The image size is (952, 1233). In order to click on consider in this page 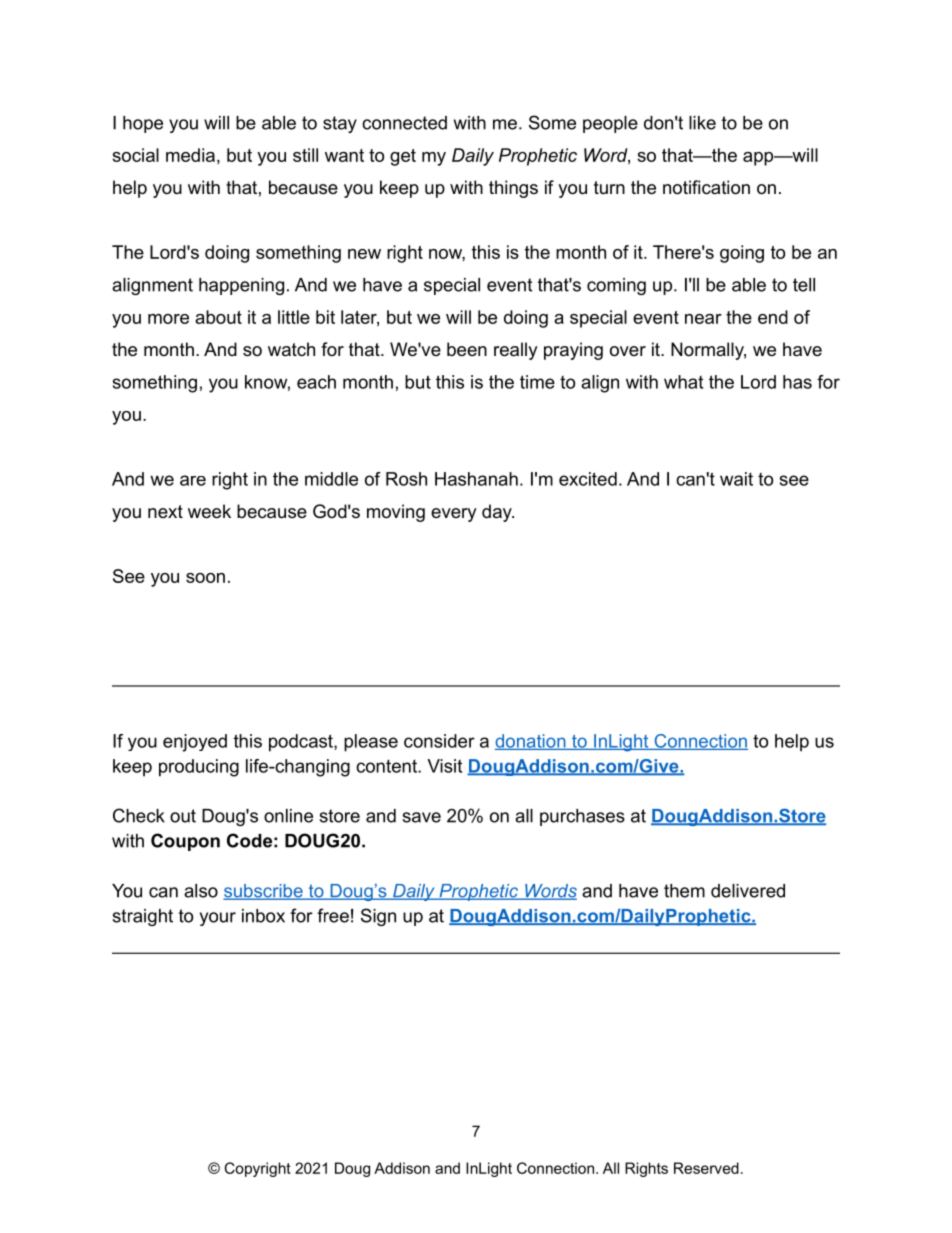, I will do `click(439, 741)`.
